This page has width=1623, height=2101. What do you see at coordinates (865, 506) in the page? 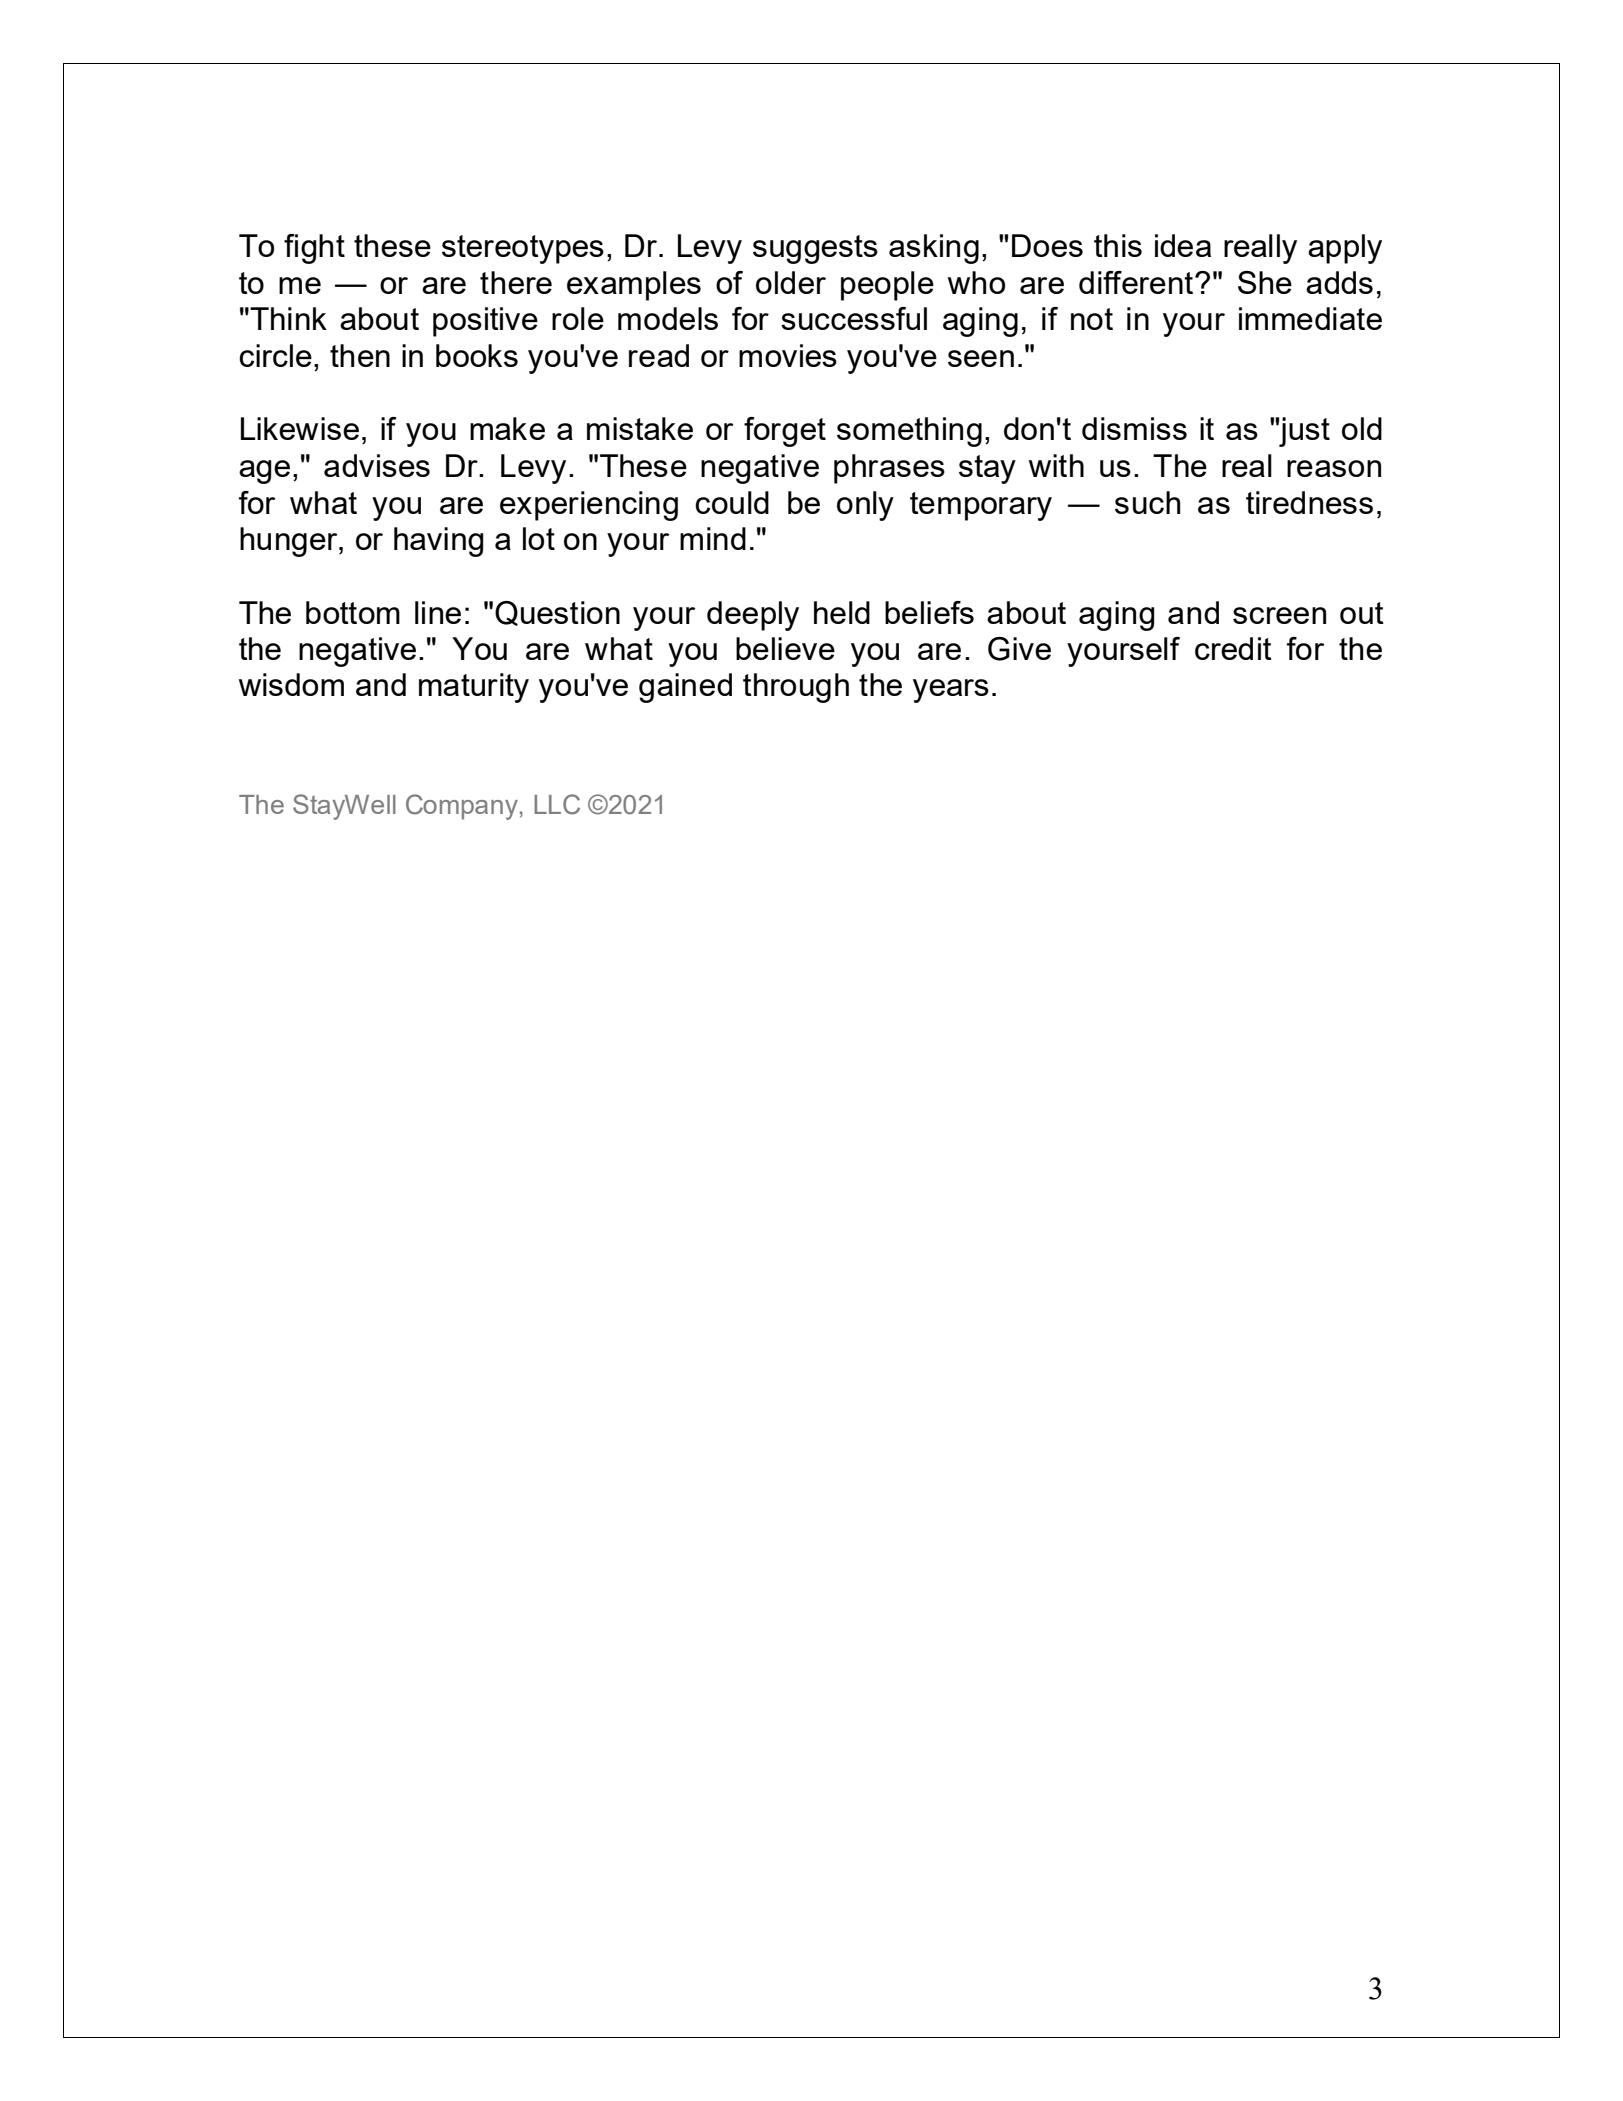
I see `only` at bounding box center [865, 506].
